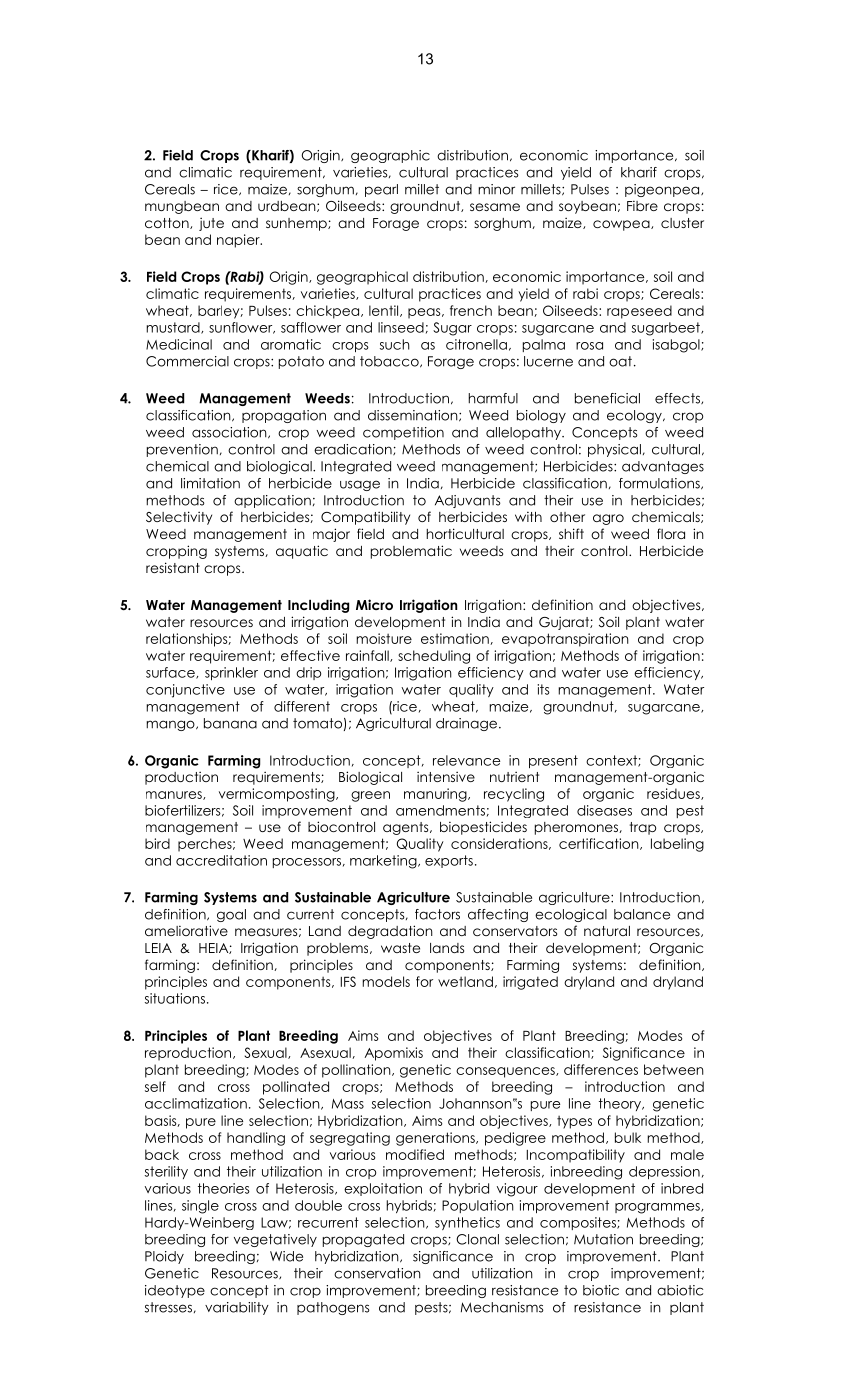 This page has height=1400, width=849. Describe the element at coordinates (237, 1308) in the page. I see `variability` at that location.
